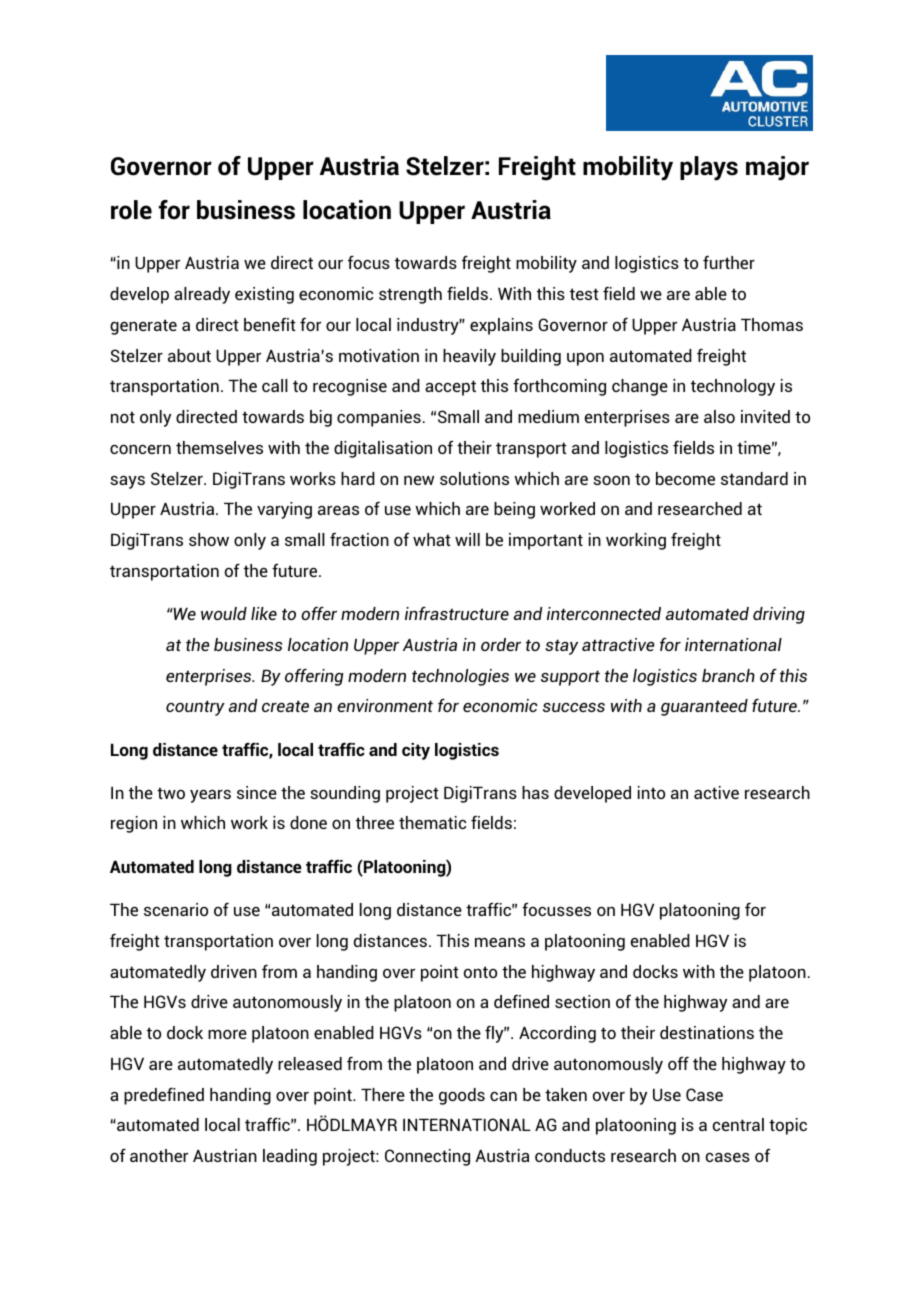 The width and height of the image is (924, 1308). Describe the element at coordinates (460, 677) in the image. I see `technologies` at that location.
